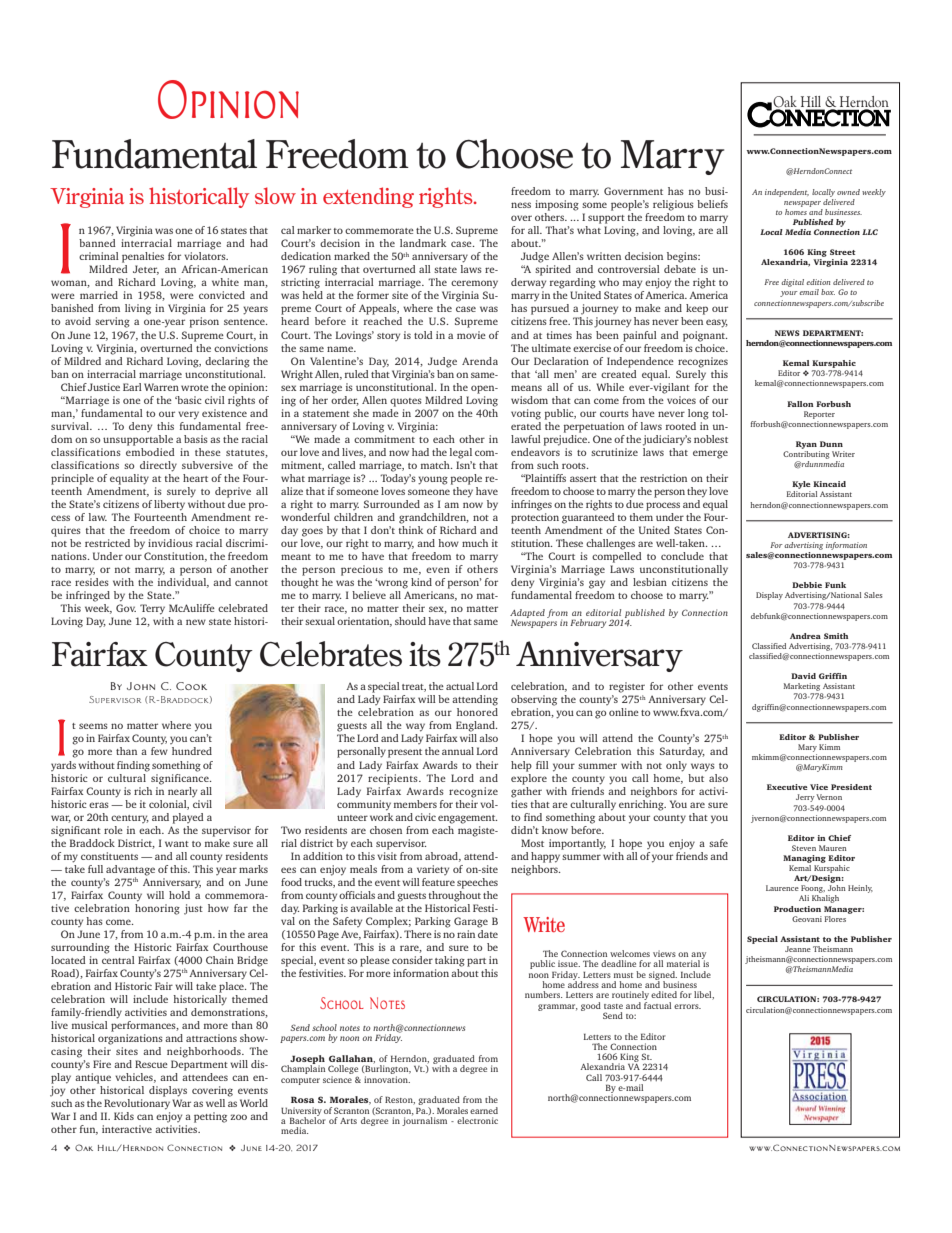  What do you see at coordinates (787, 193) in the screenshot?
I see `independent` at bounding box center [787, 193].
